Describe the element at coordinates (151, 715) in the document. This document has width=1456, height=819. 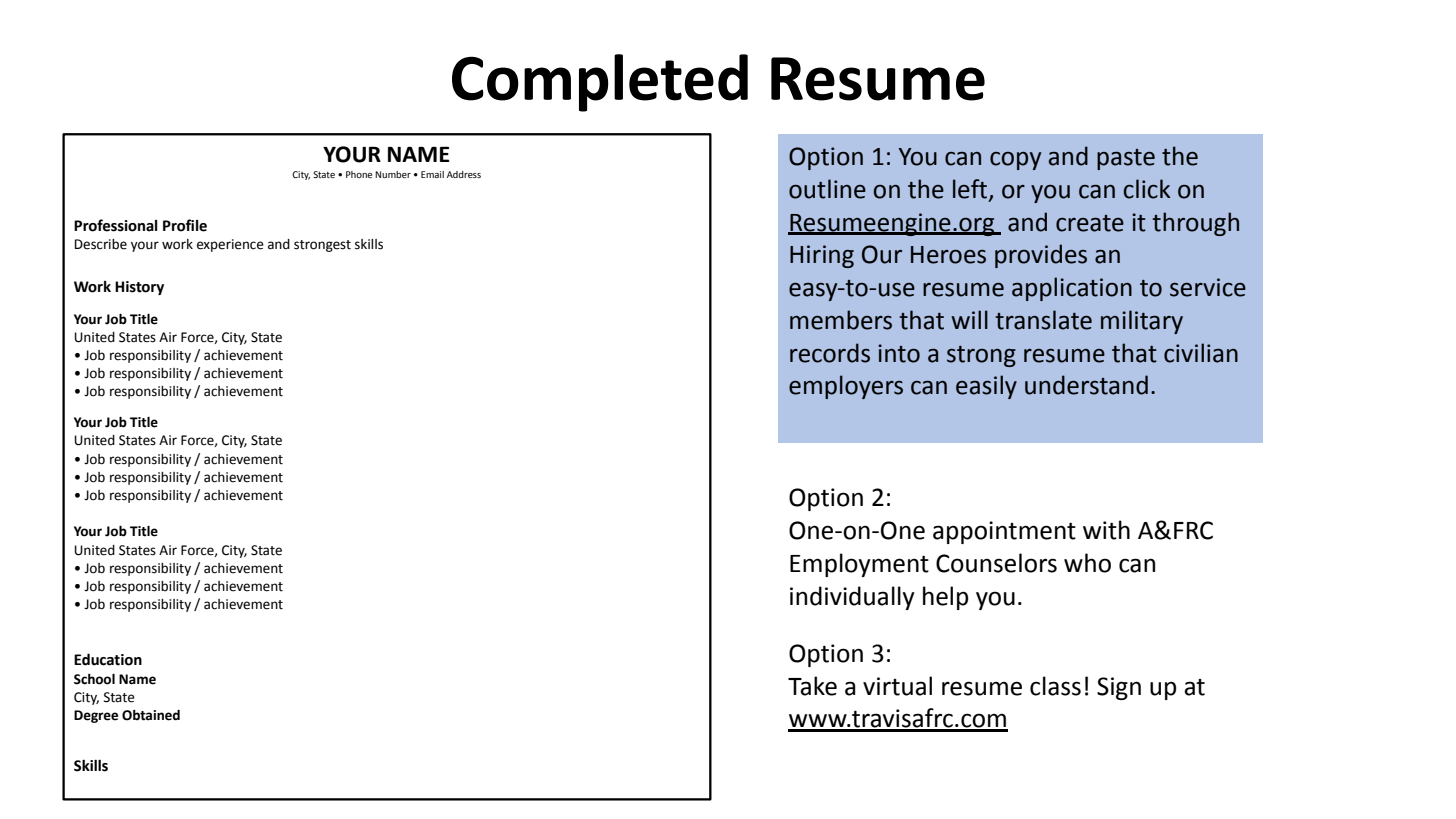
I see `Obtained` at that location.
